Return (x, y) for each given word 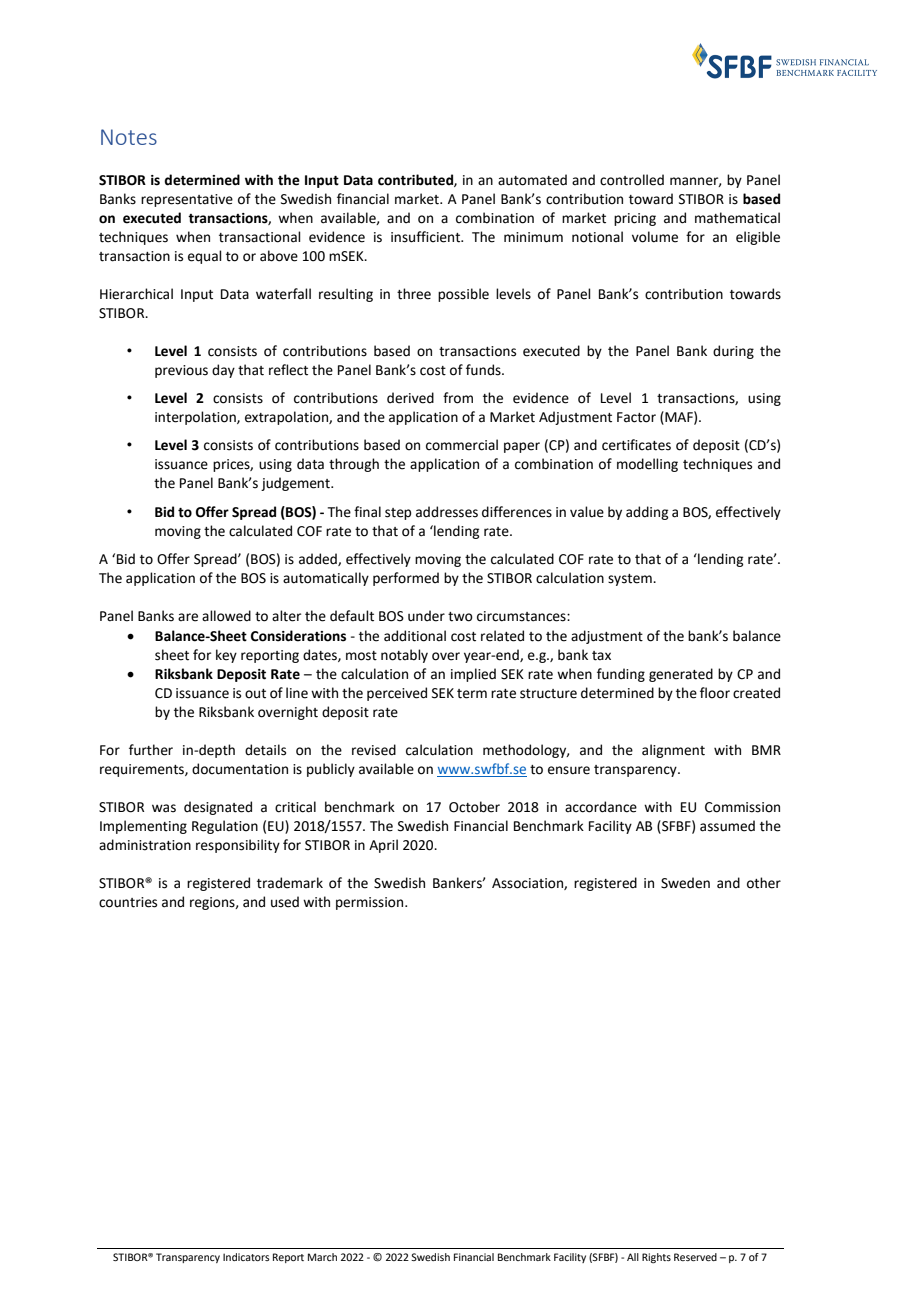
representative (187, 200)
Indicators (246, 1257)
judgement (296, 484)
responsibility (238, 846)
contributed (416, 180)
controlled (632, 180)
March (322, 1257)
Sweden (685, 883)
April (383, 846)
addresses (447, 512)
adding (647, 513)
